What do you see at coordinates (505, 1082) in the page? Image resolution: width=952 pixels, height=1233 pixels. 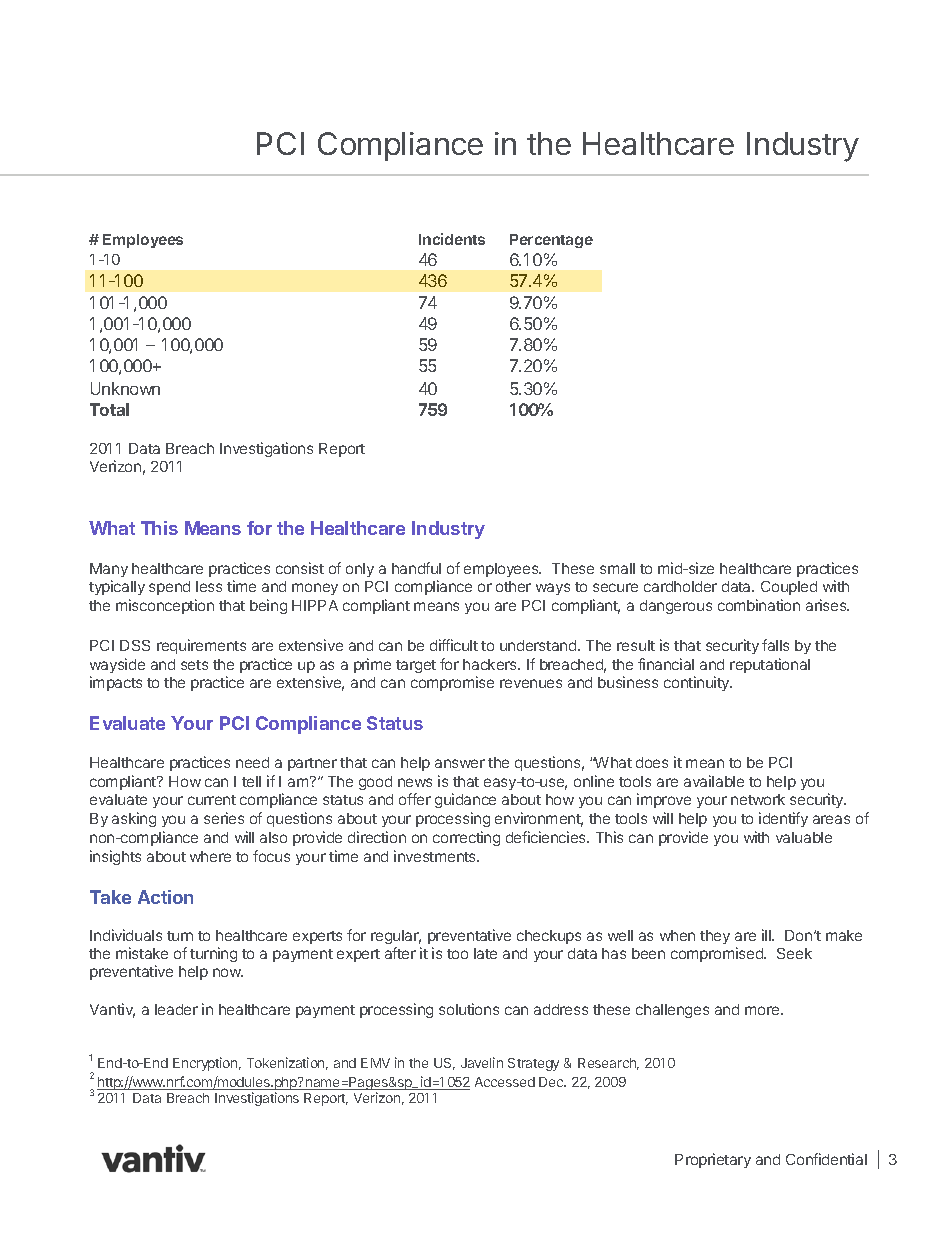 I see `Accessed` at bounding box center [505, 1082].
